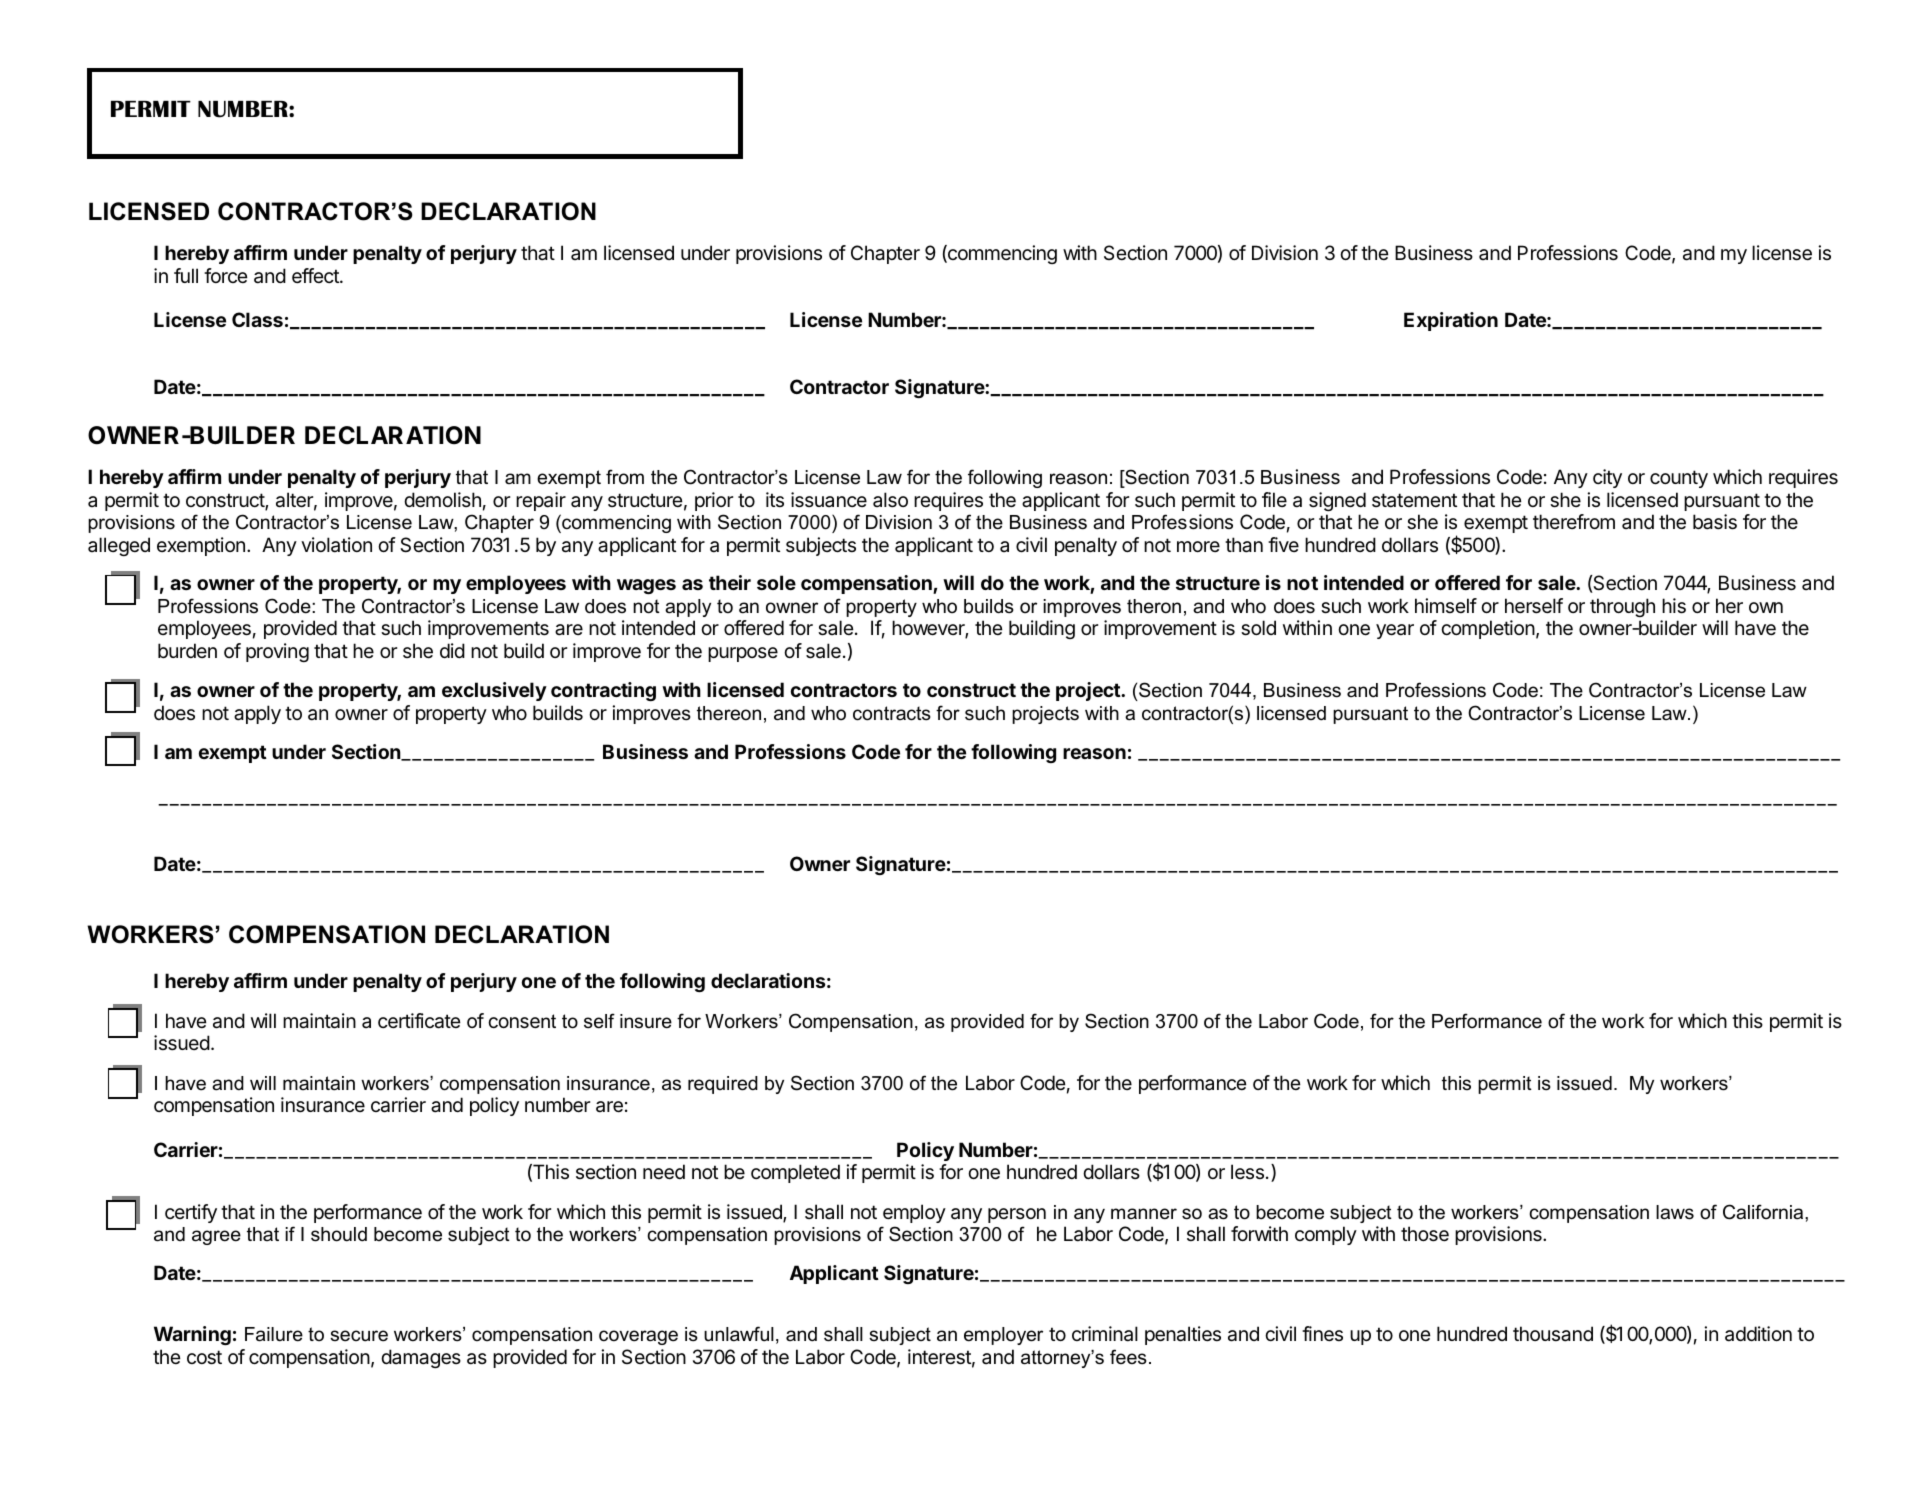 The image size is (1929, 1491). What do you see at coordinates (316, 276) in the document?
I see `effect` at bounding box center [316, 276].
